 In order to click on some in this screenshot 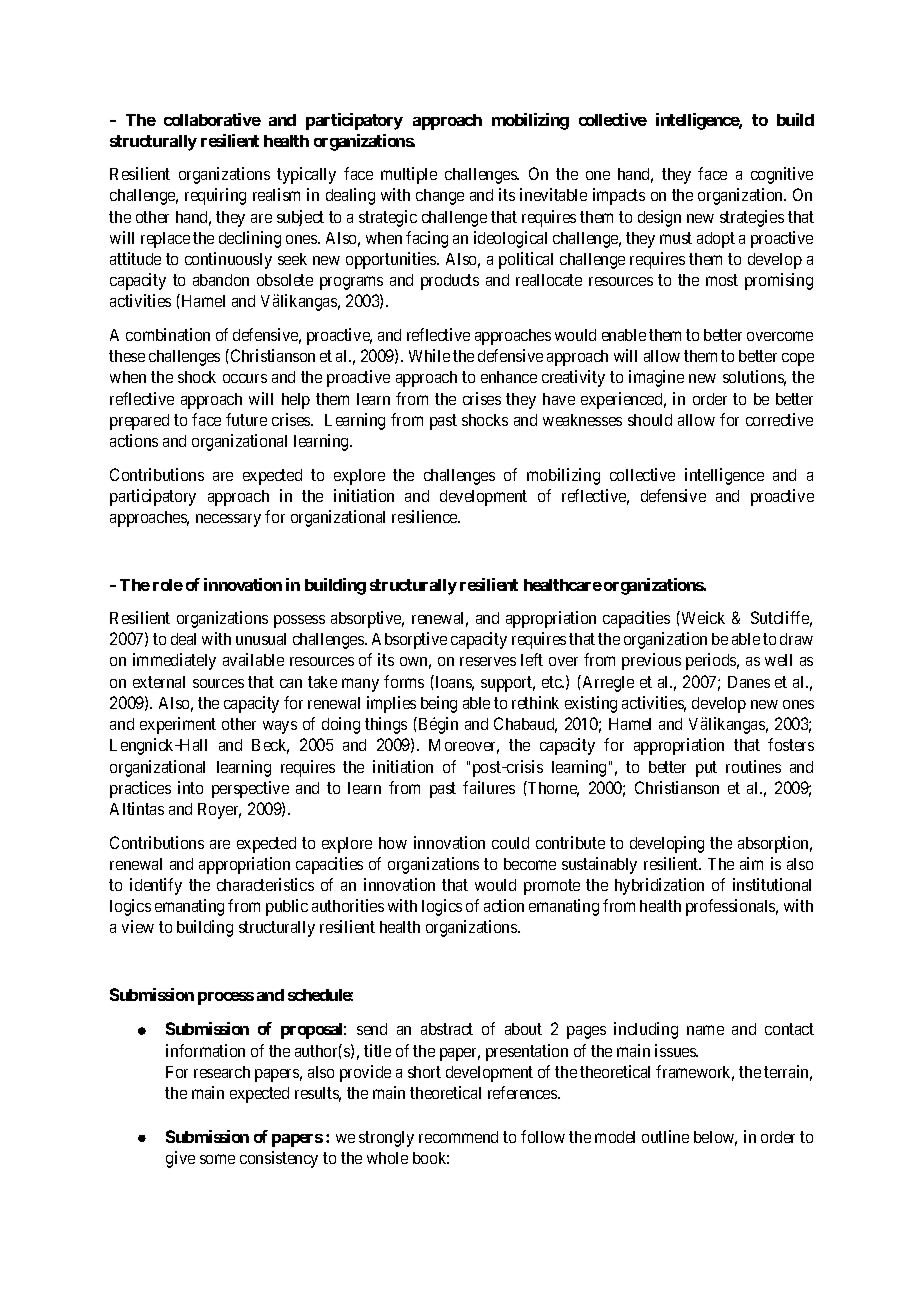, I will do `click(217, 1159)`.
